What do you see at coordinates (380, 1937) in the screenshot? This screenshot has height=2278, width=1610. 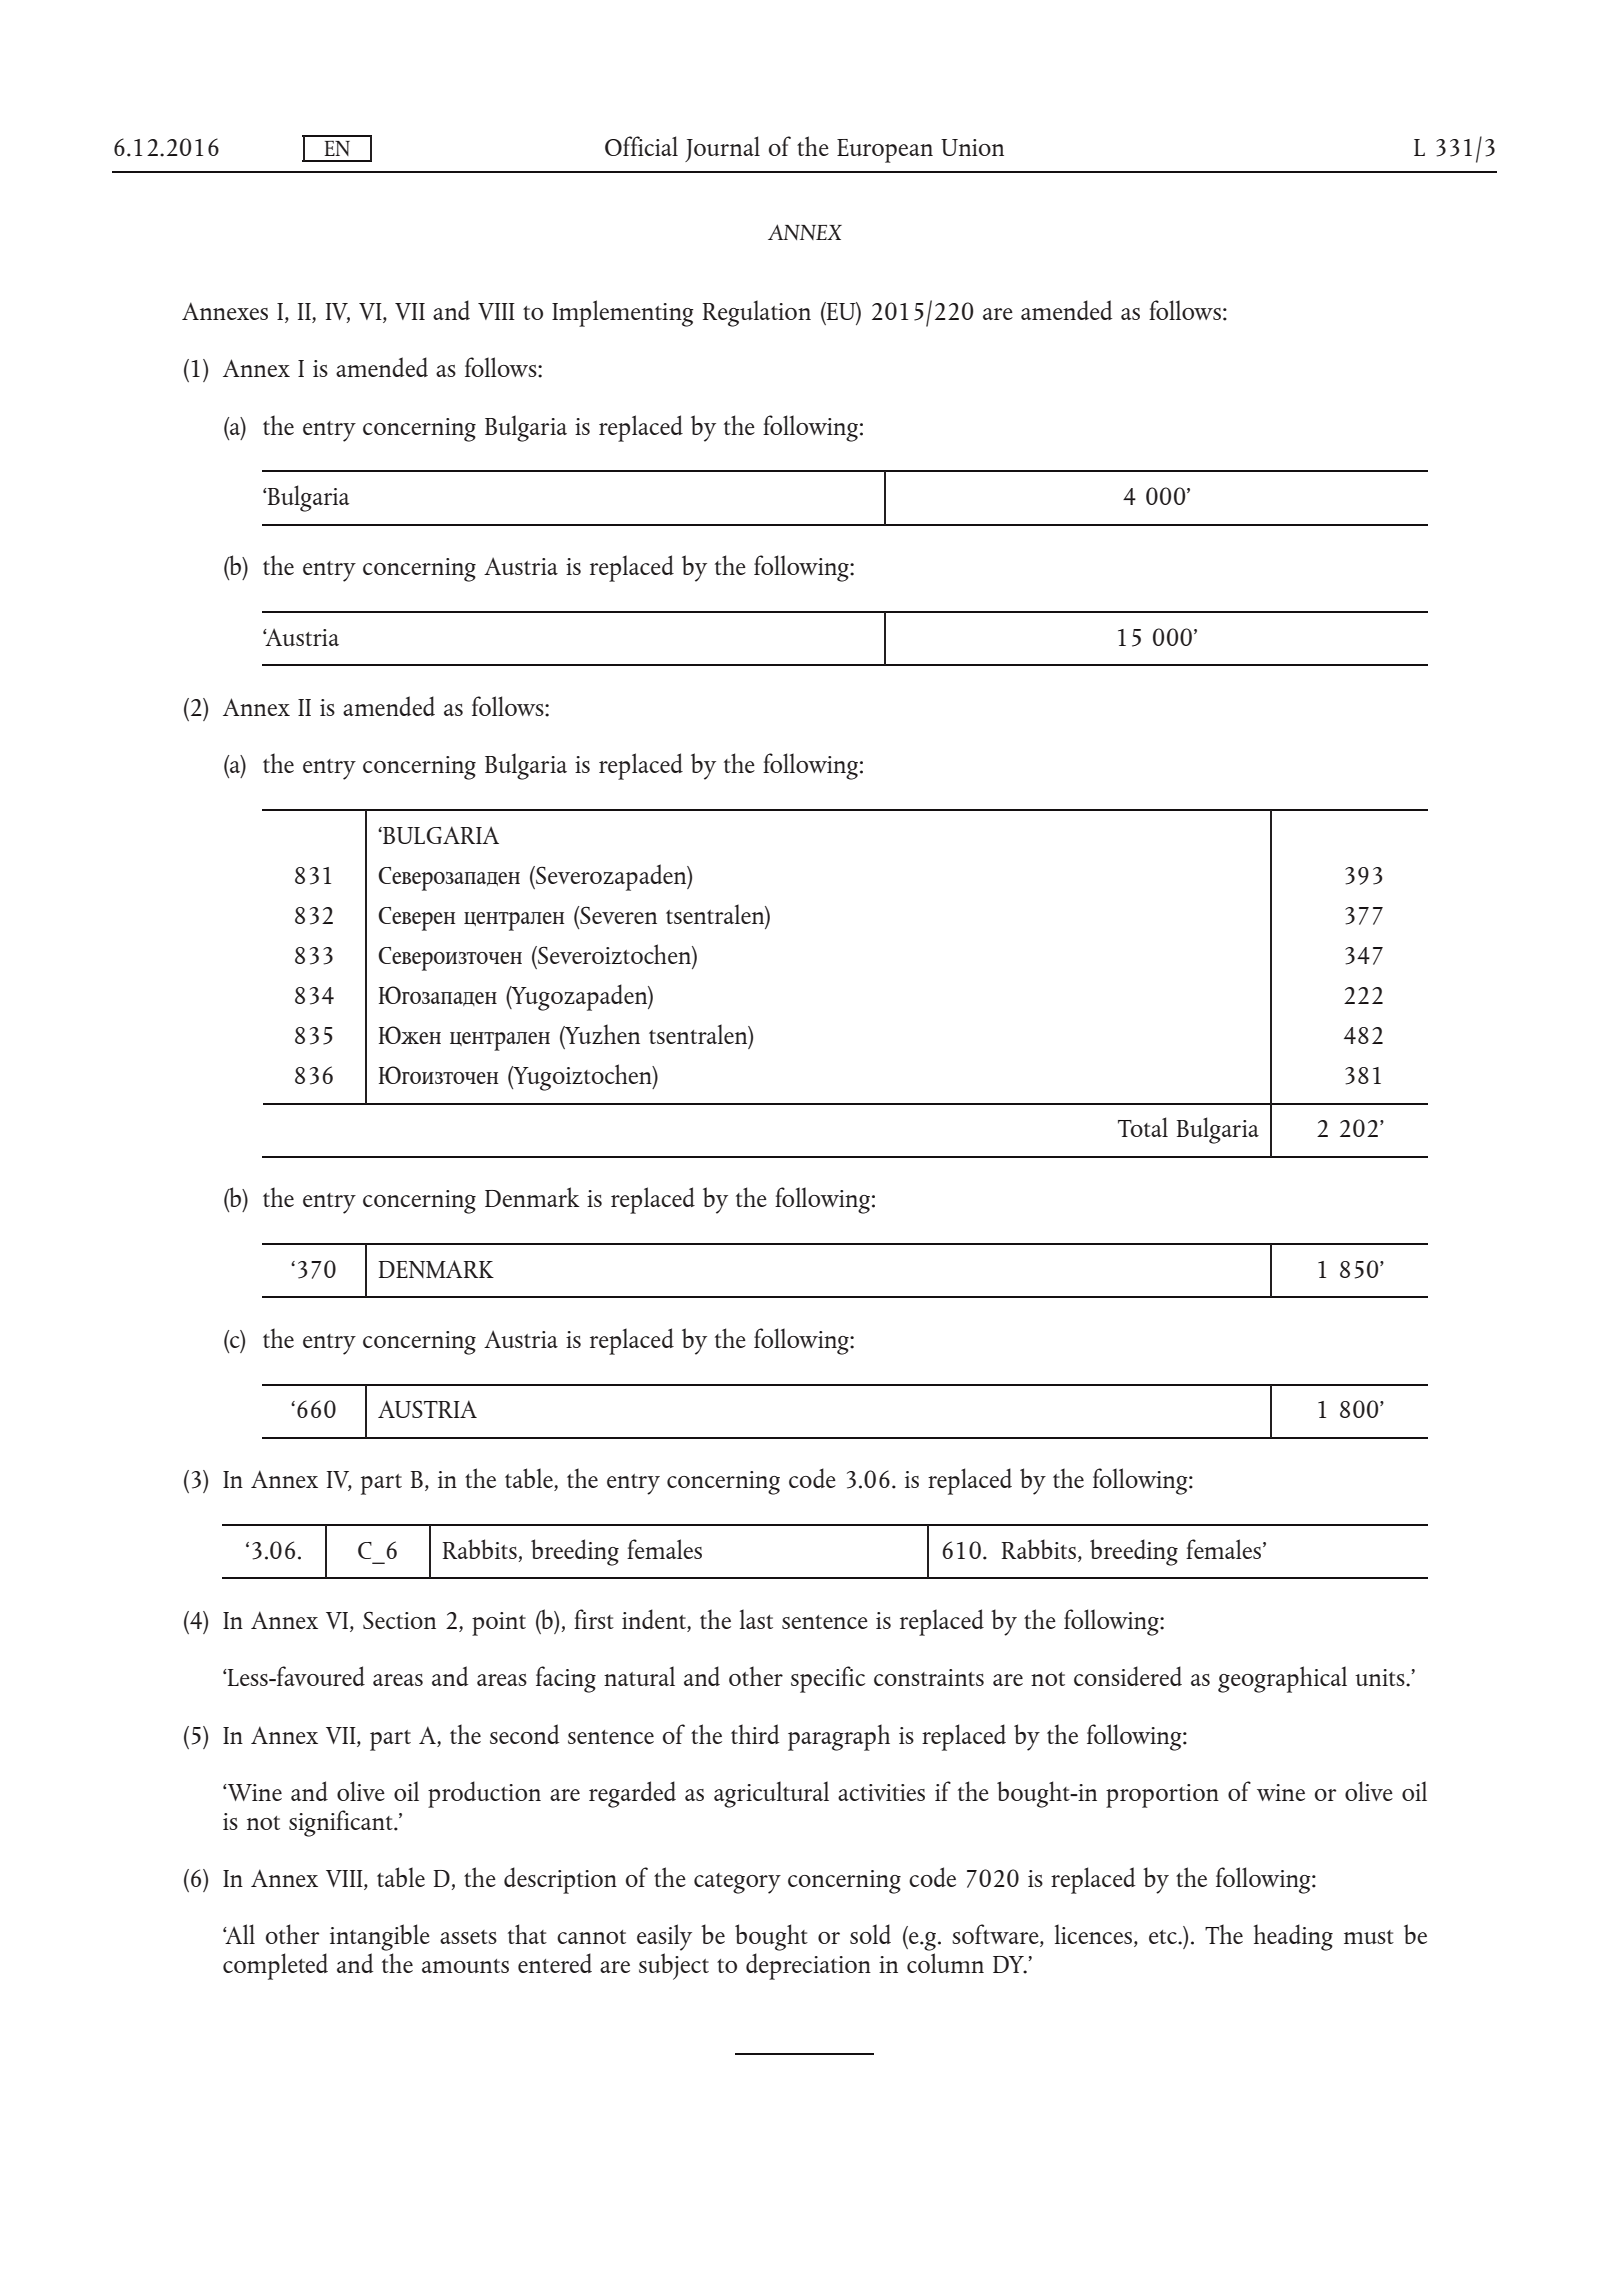 I see `intangible` at bounding box center [380, 1937].
